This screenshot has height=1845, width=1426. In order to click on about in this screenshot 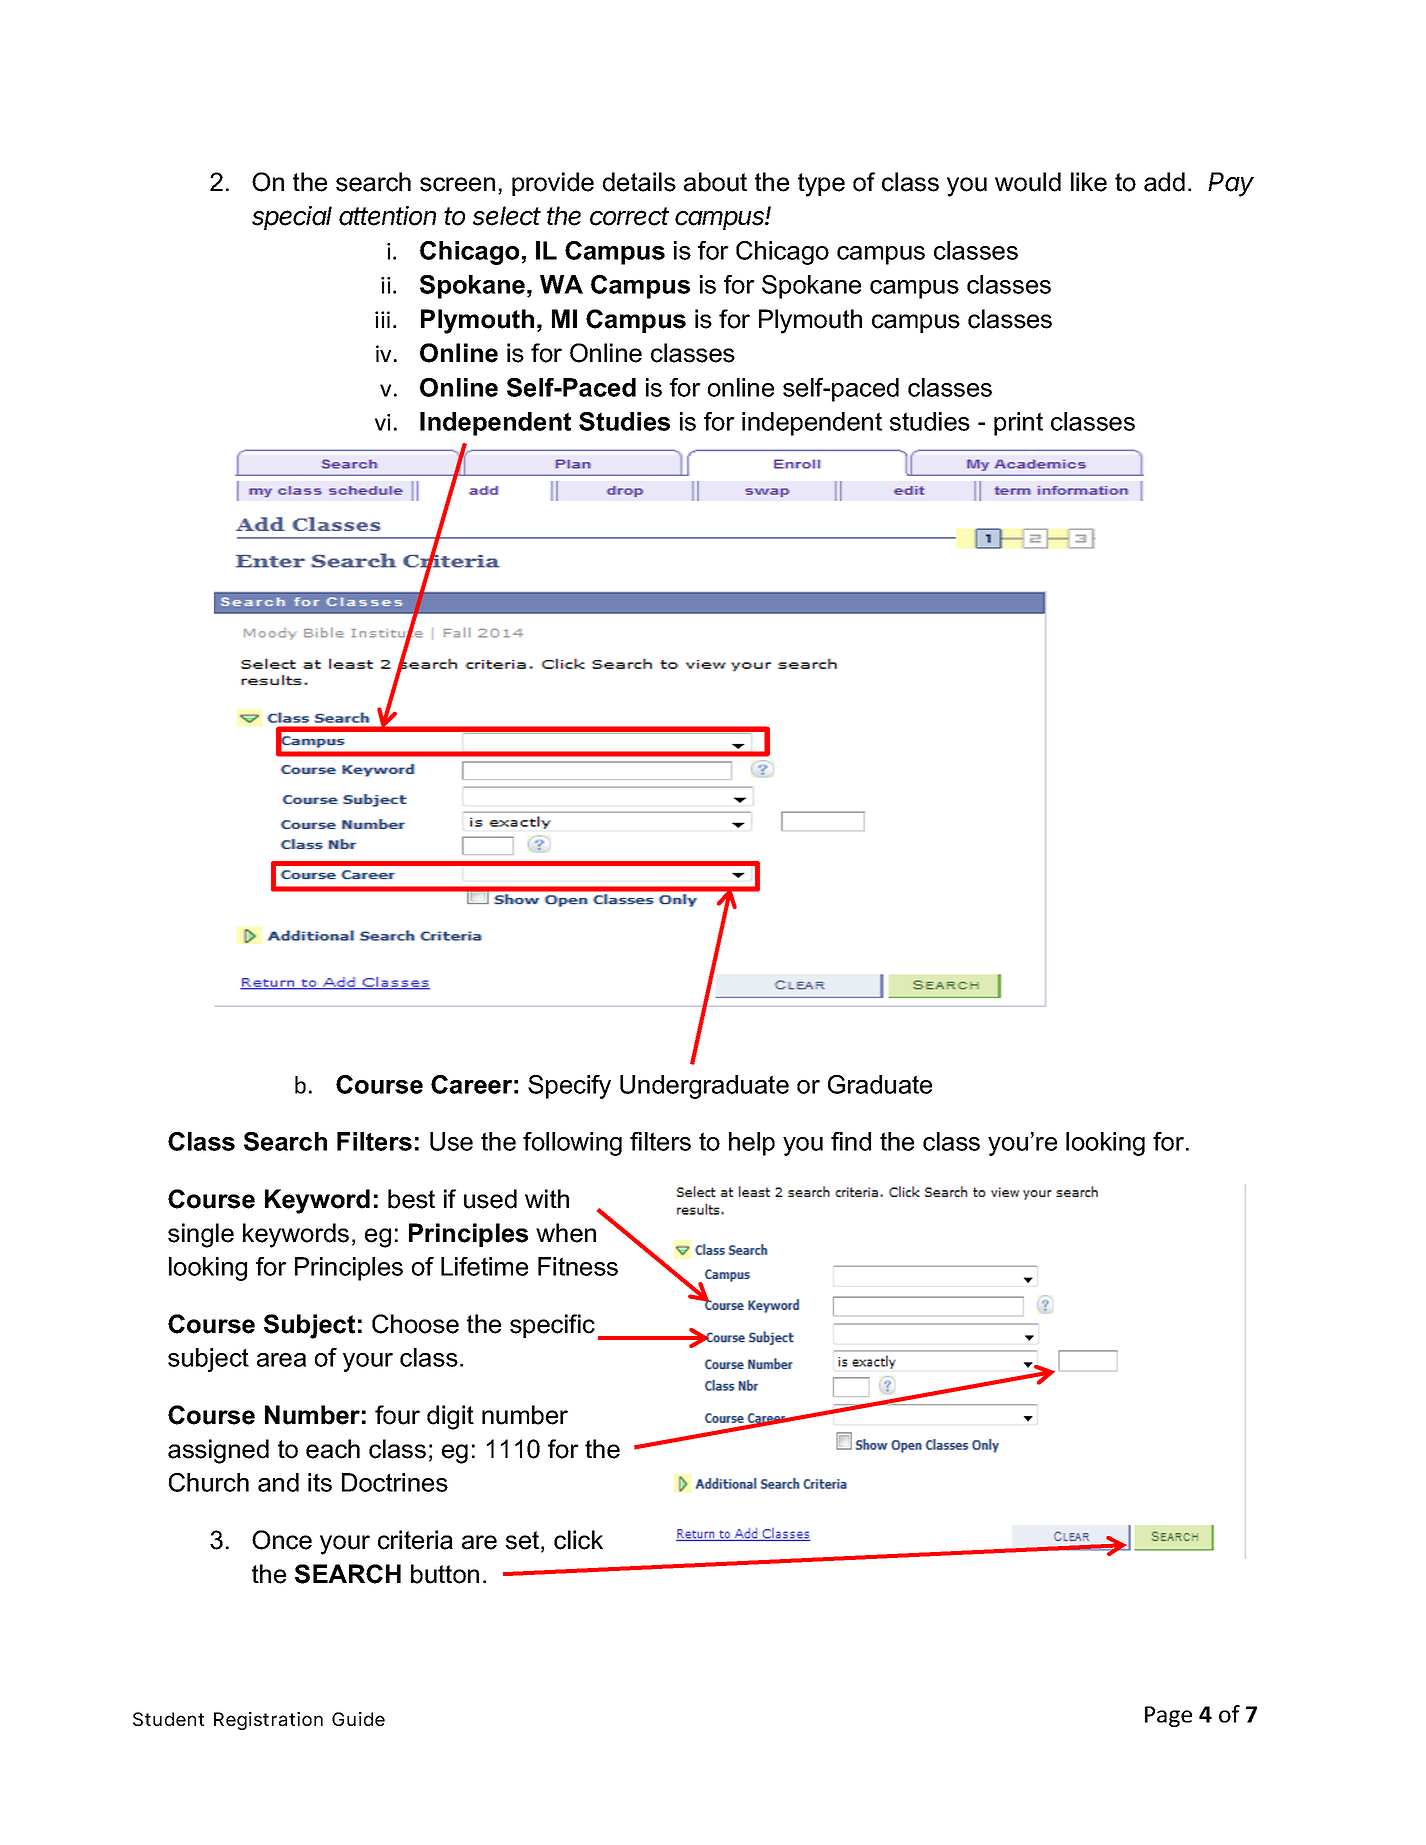, I will do `click(715, 182)`.
